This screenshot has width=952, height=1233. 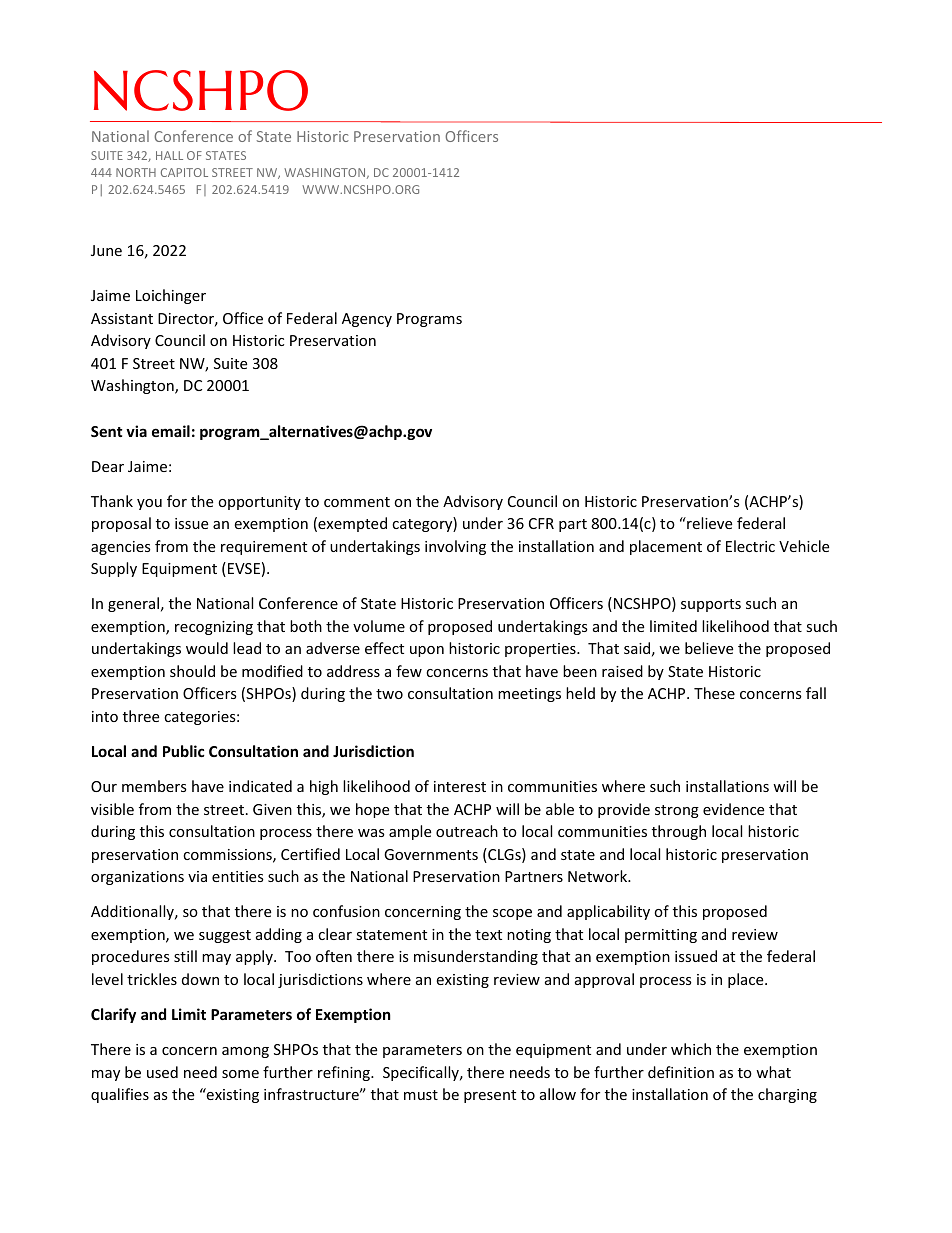 What do you see at coordinates (367, 320) in the screenshot?
I see `Agency` at bounding box center [367, 320].
